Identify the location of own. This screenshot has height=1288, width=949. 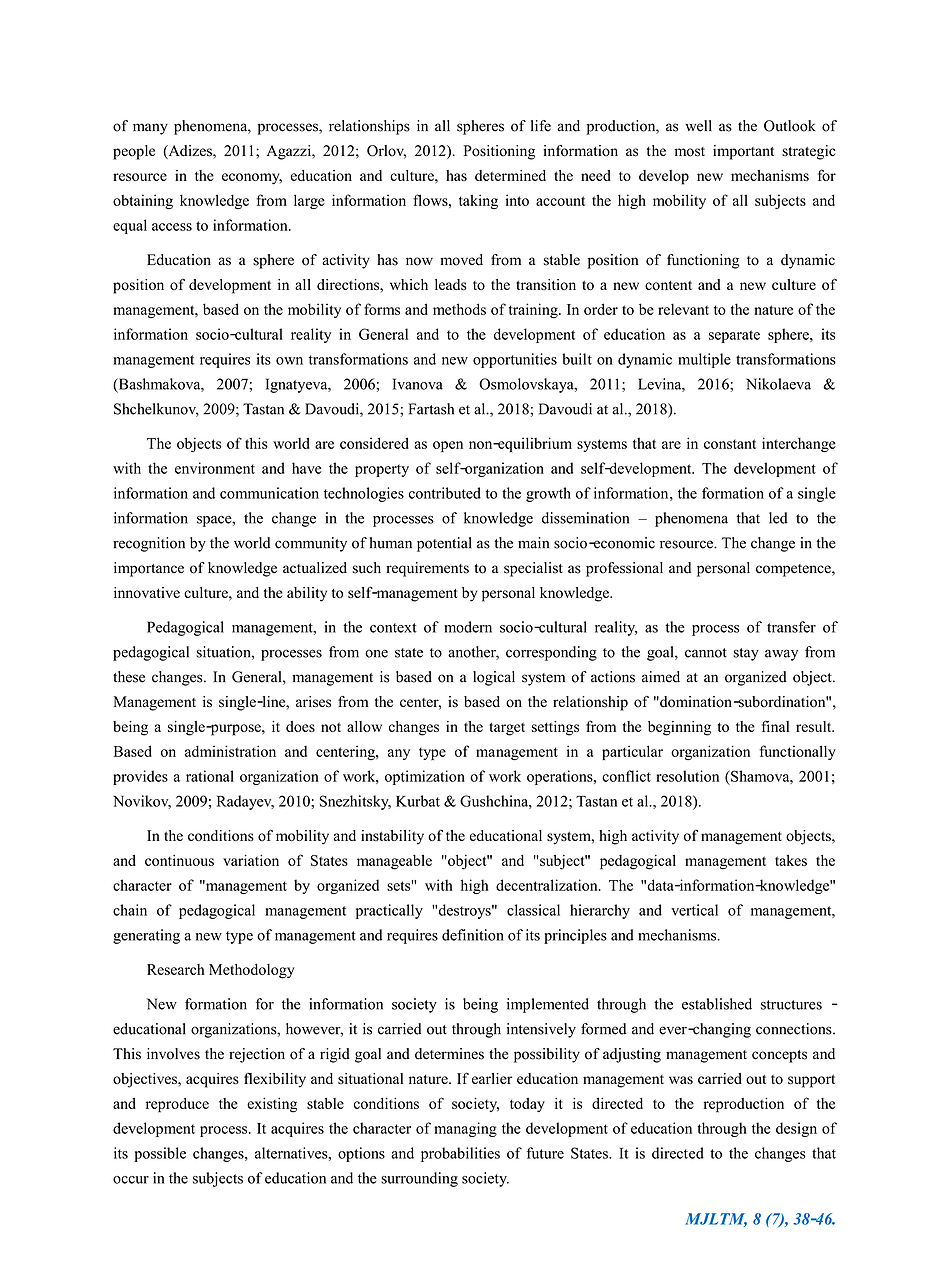
(289, 361).
